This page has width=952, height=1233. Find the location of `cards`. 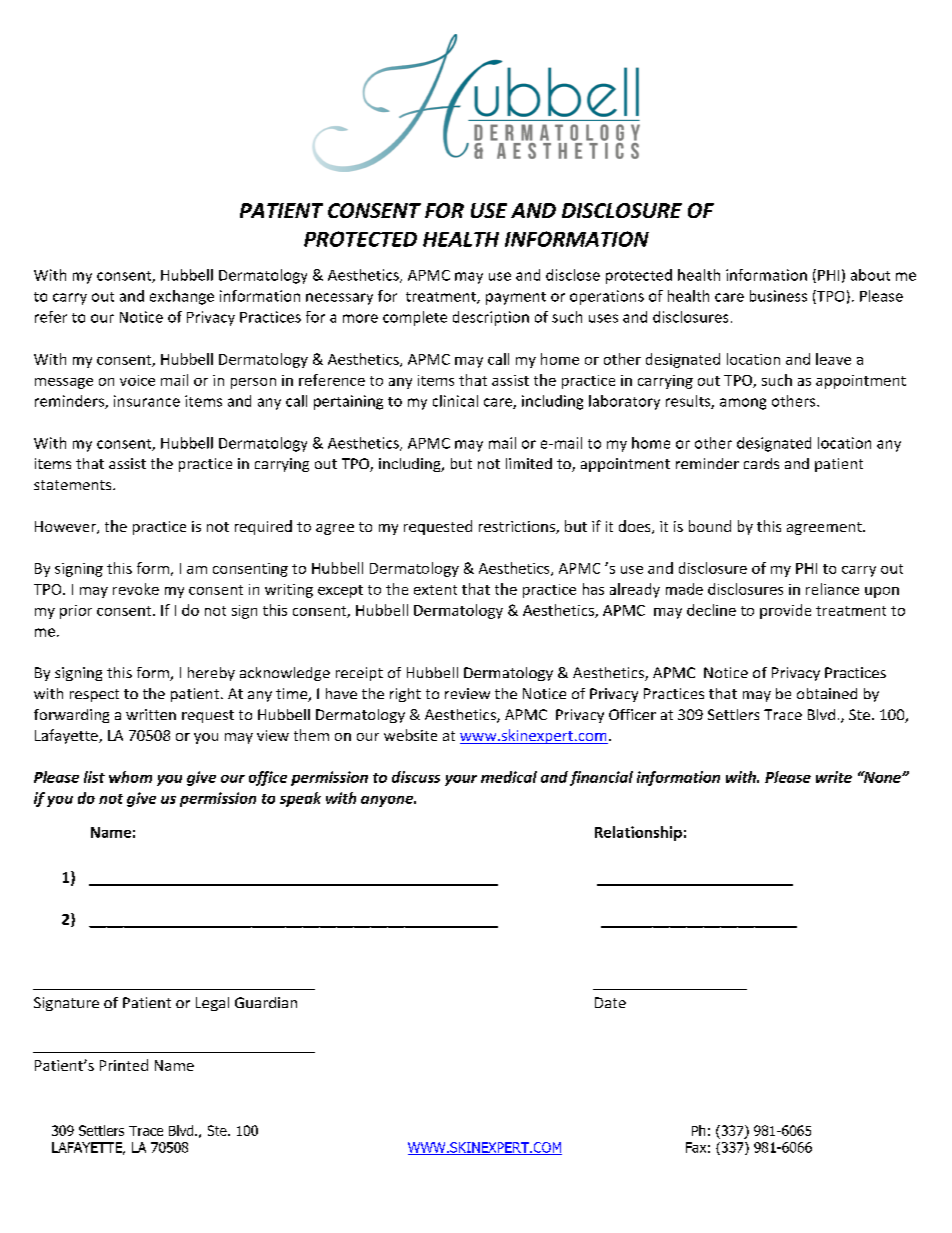

cards is located at coordinates (761, 463).
